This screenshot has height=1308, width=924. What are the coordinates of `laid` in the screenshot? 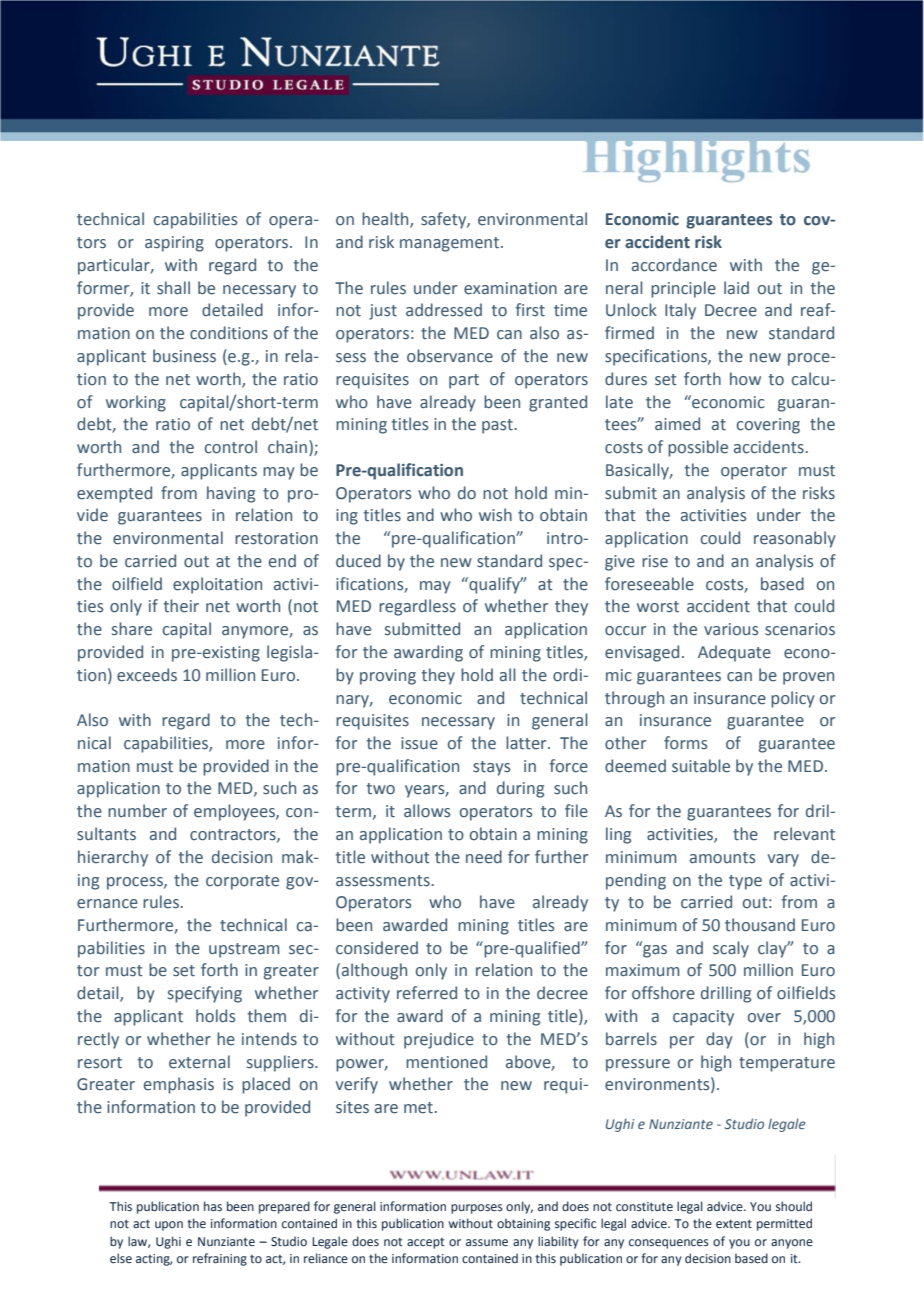 It's located at (736, 288).
